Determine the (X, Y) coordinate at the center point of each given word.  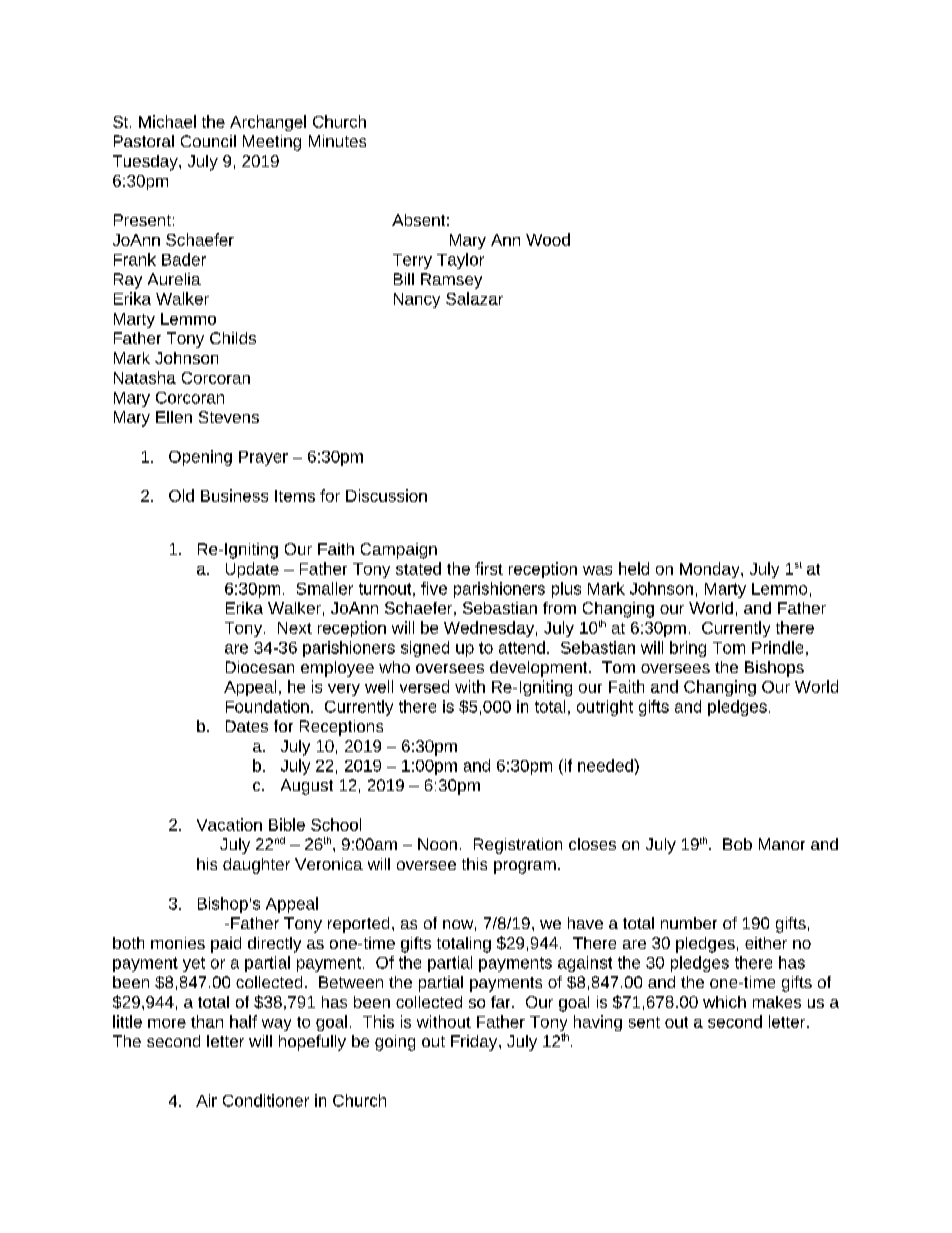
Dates (247, 726)
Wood (548, 239)
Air (206, 1100)
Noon (437, 844)
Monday (711, 570)
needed (606, 765)
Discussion (386, 495)
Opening (200, 458)
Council (208, 141)
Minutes (337, 141)
